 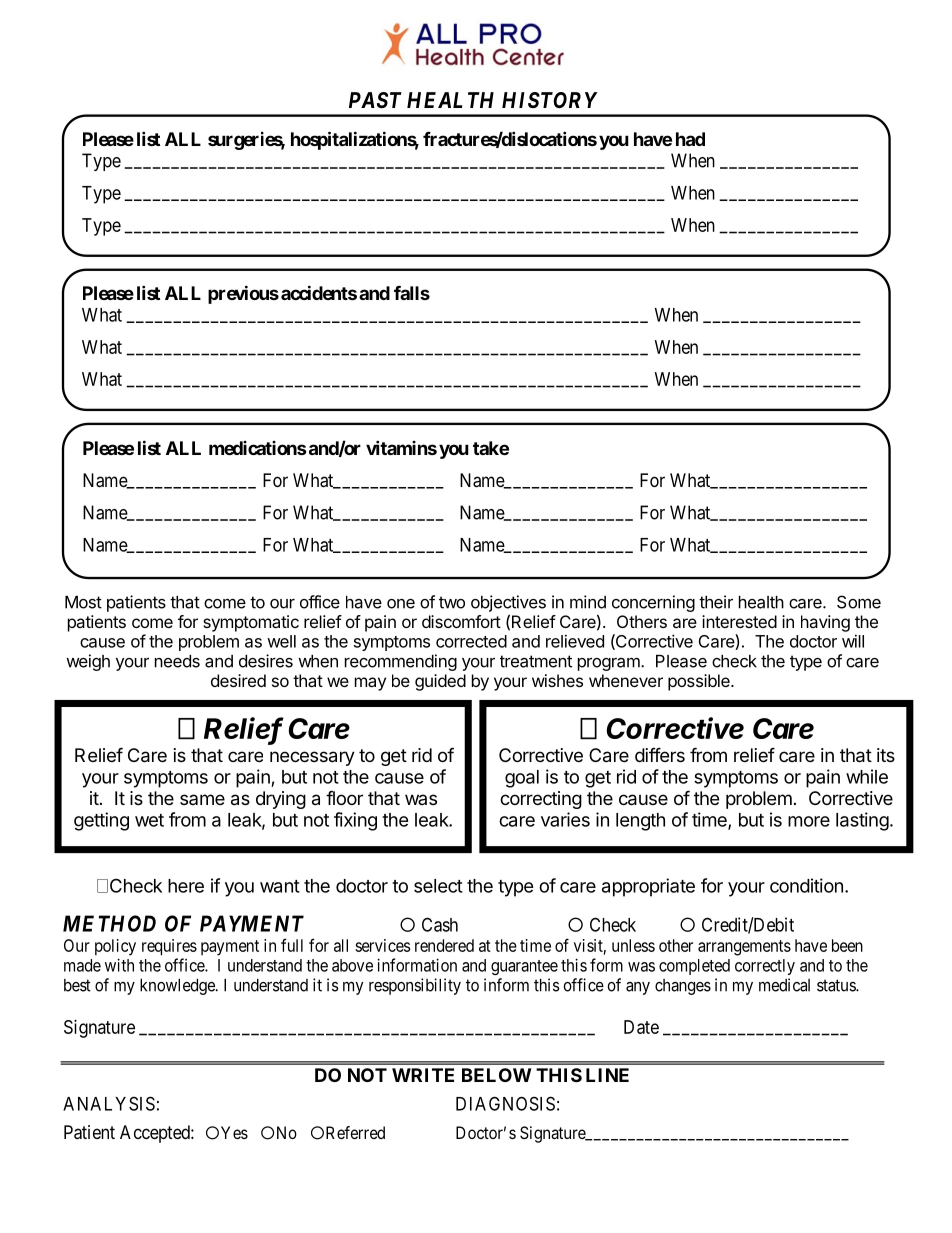 What do you see at coordinates (508, 603) in the screenshot?
I see `objectives` at bounding box center [508, 603].
